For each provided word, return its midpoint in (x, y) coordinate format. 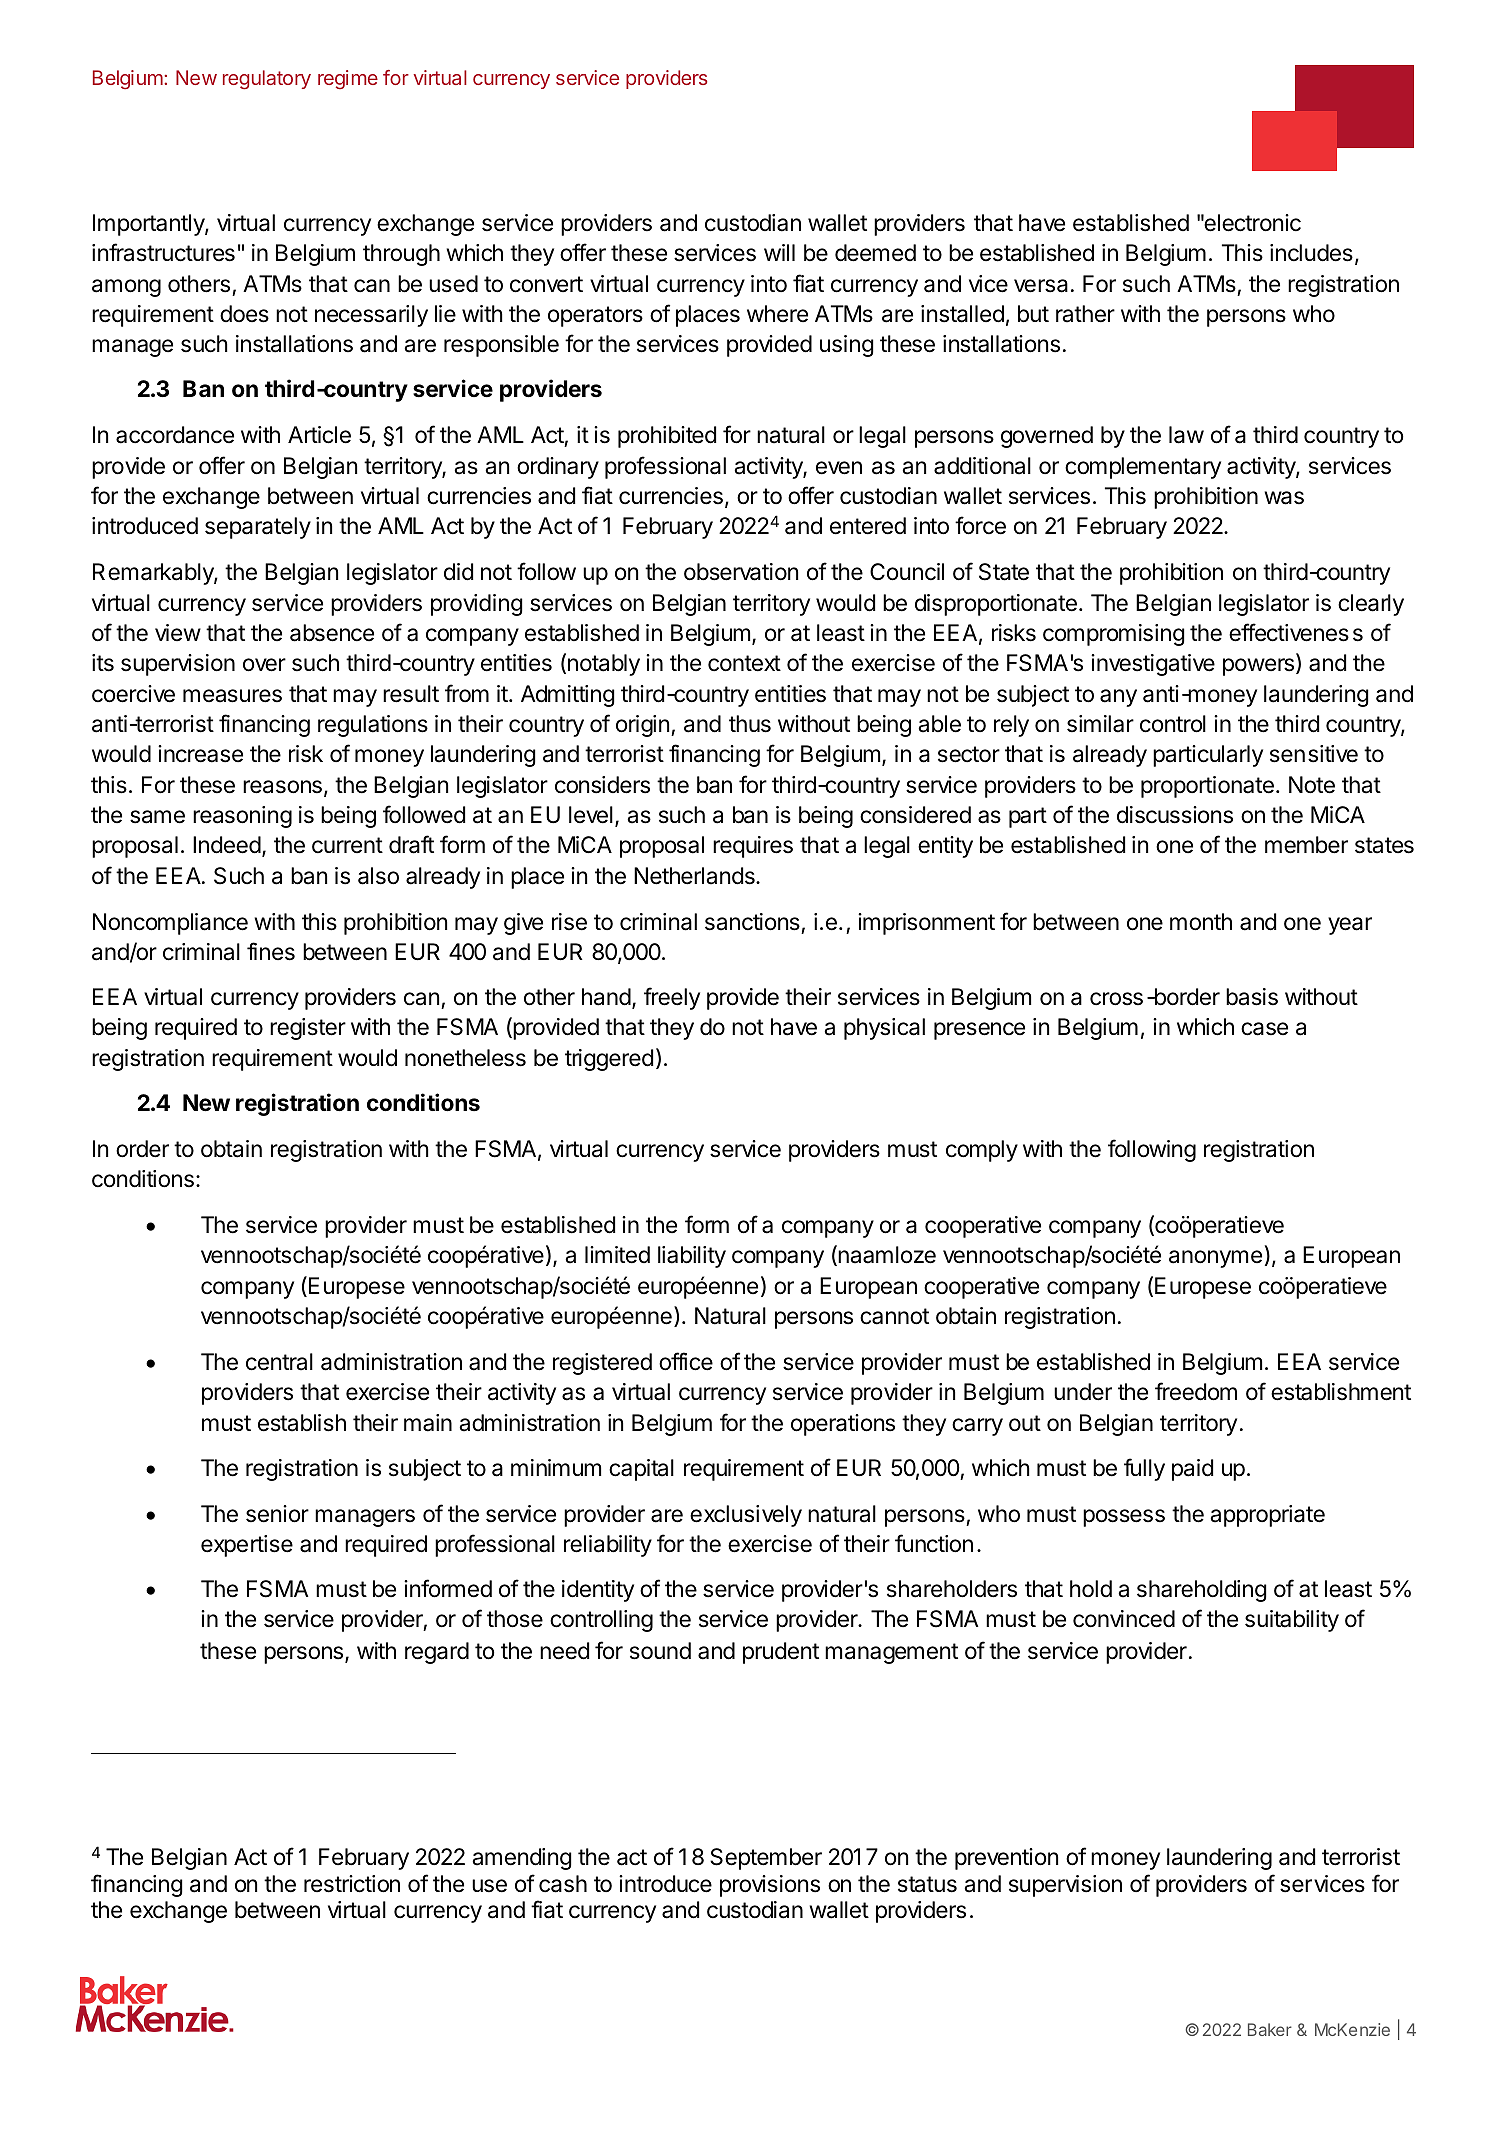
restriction (352, 1884)
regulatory (267, 80)
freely (672, 998)
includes (1311, 253)
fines (271, 951)
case (1264, 1029)
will (779, 252)
